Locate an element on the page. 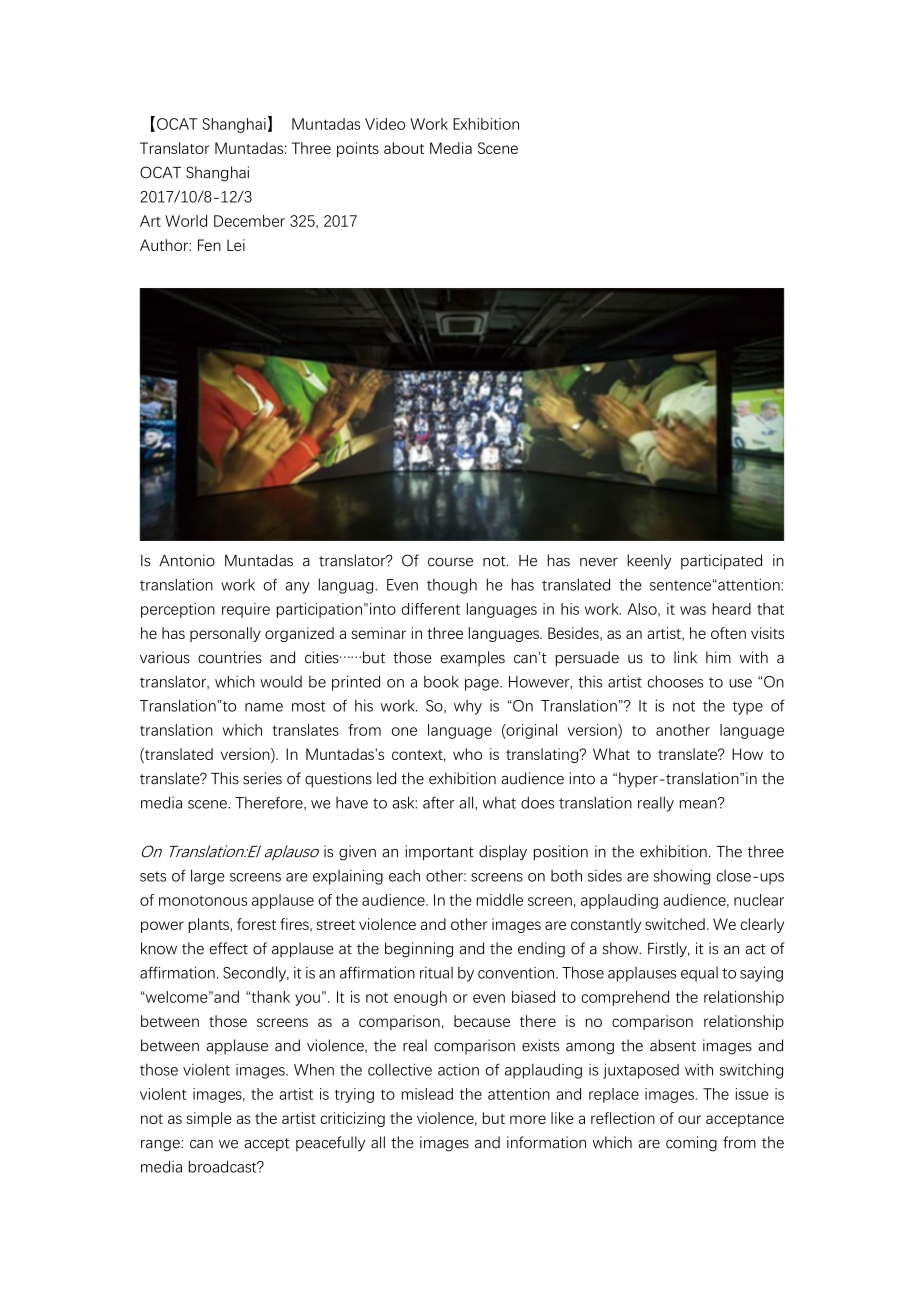 This image has width=924, height=1309. personally is located at coordinates (225, 634).
